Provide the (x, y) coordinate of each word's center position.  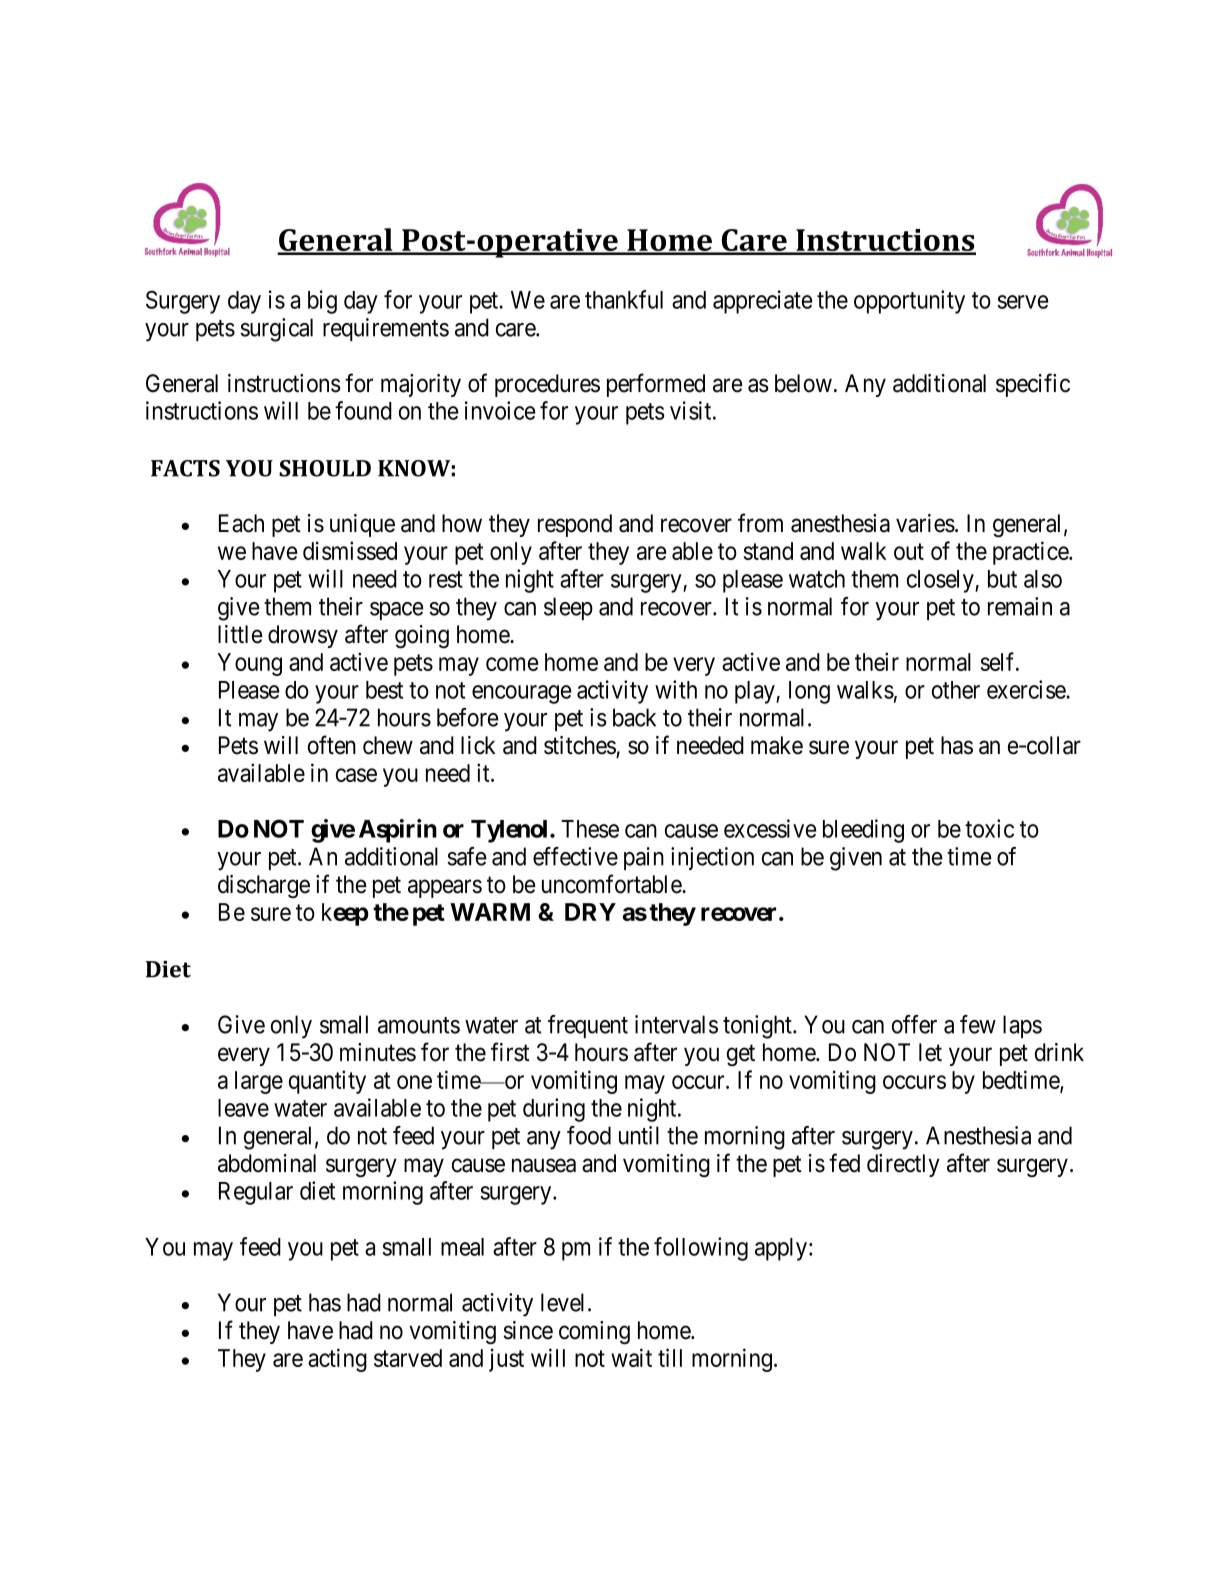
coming (594, 1333)
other (956, 690)
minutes (378, 1052)
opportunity (909, 302)
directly (903, 1165)
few (978, 1024)
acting (337, 1360)
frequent (588, 1026)
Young (250, 664)
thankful (624, 299)
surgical (276, 330)
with (676, 689)
